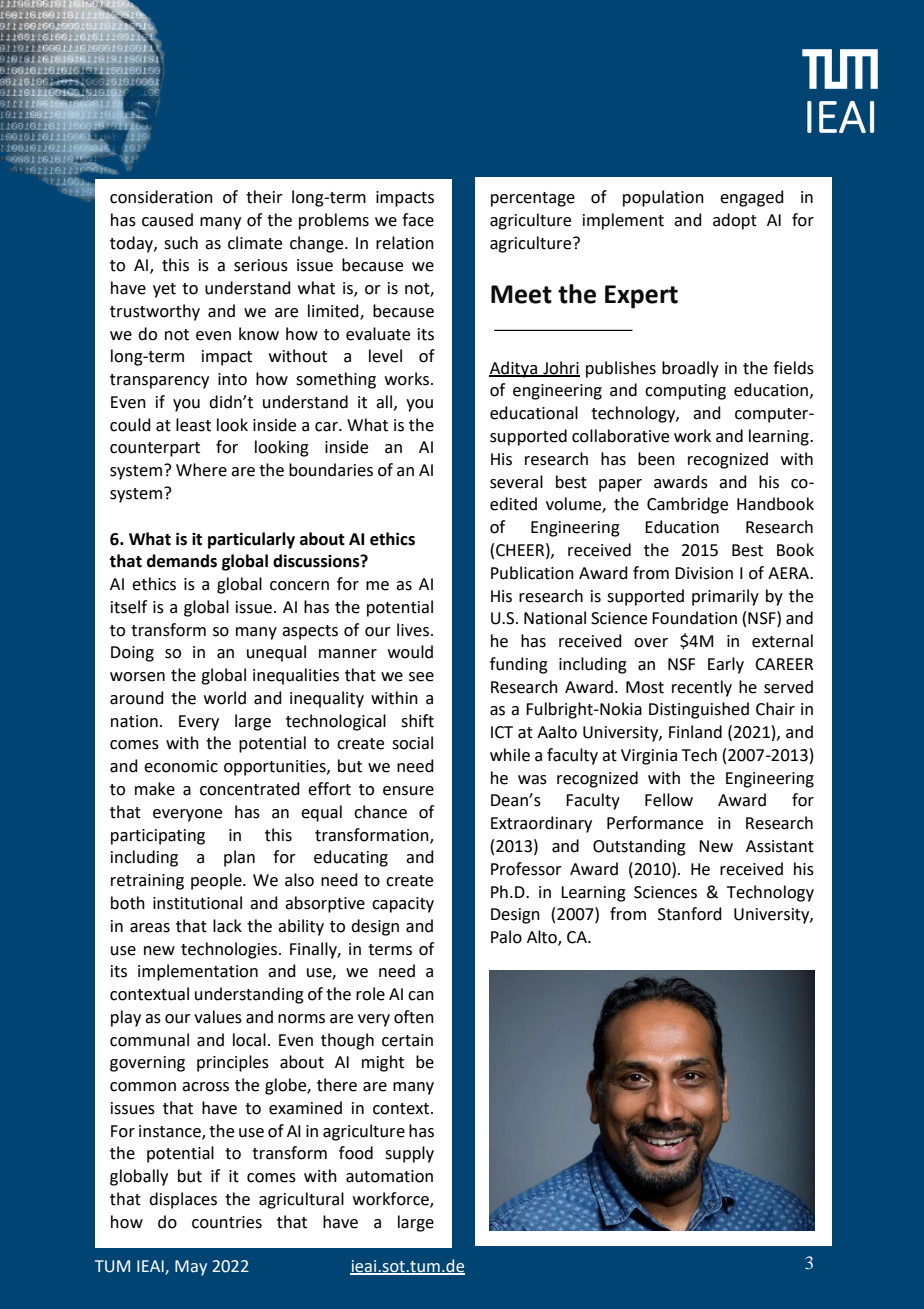  I want to click on ICT, so click(502, 732).
